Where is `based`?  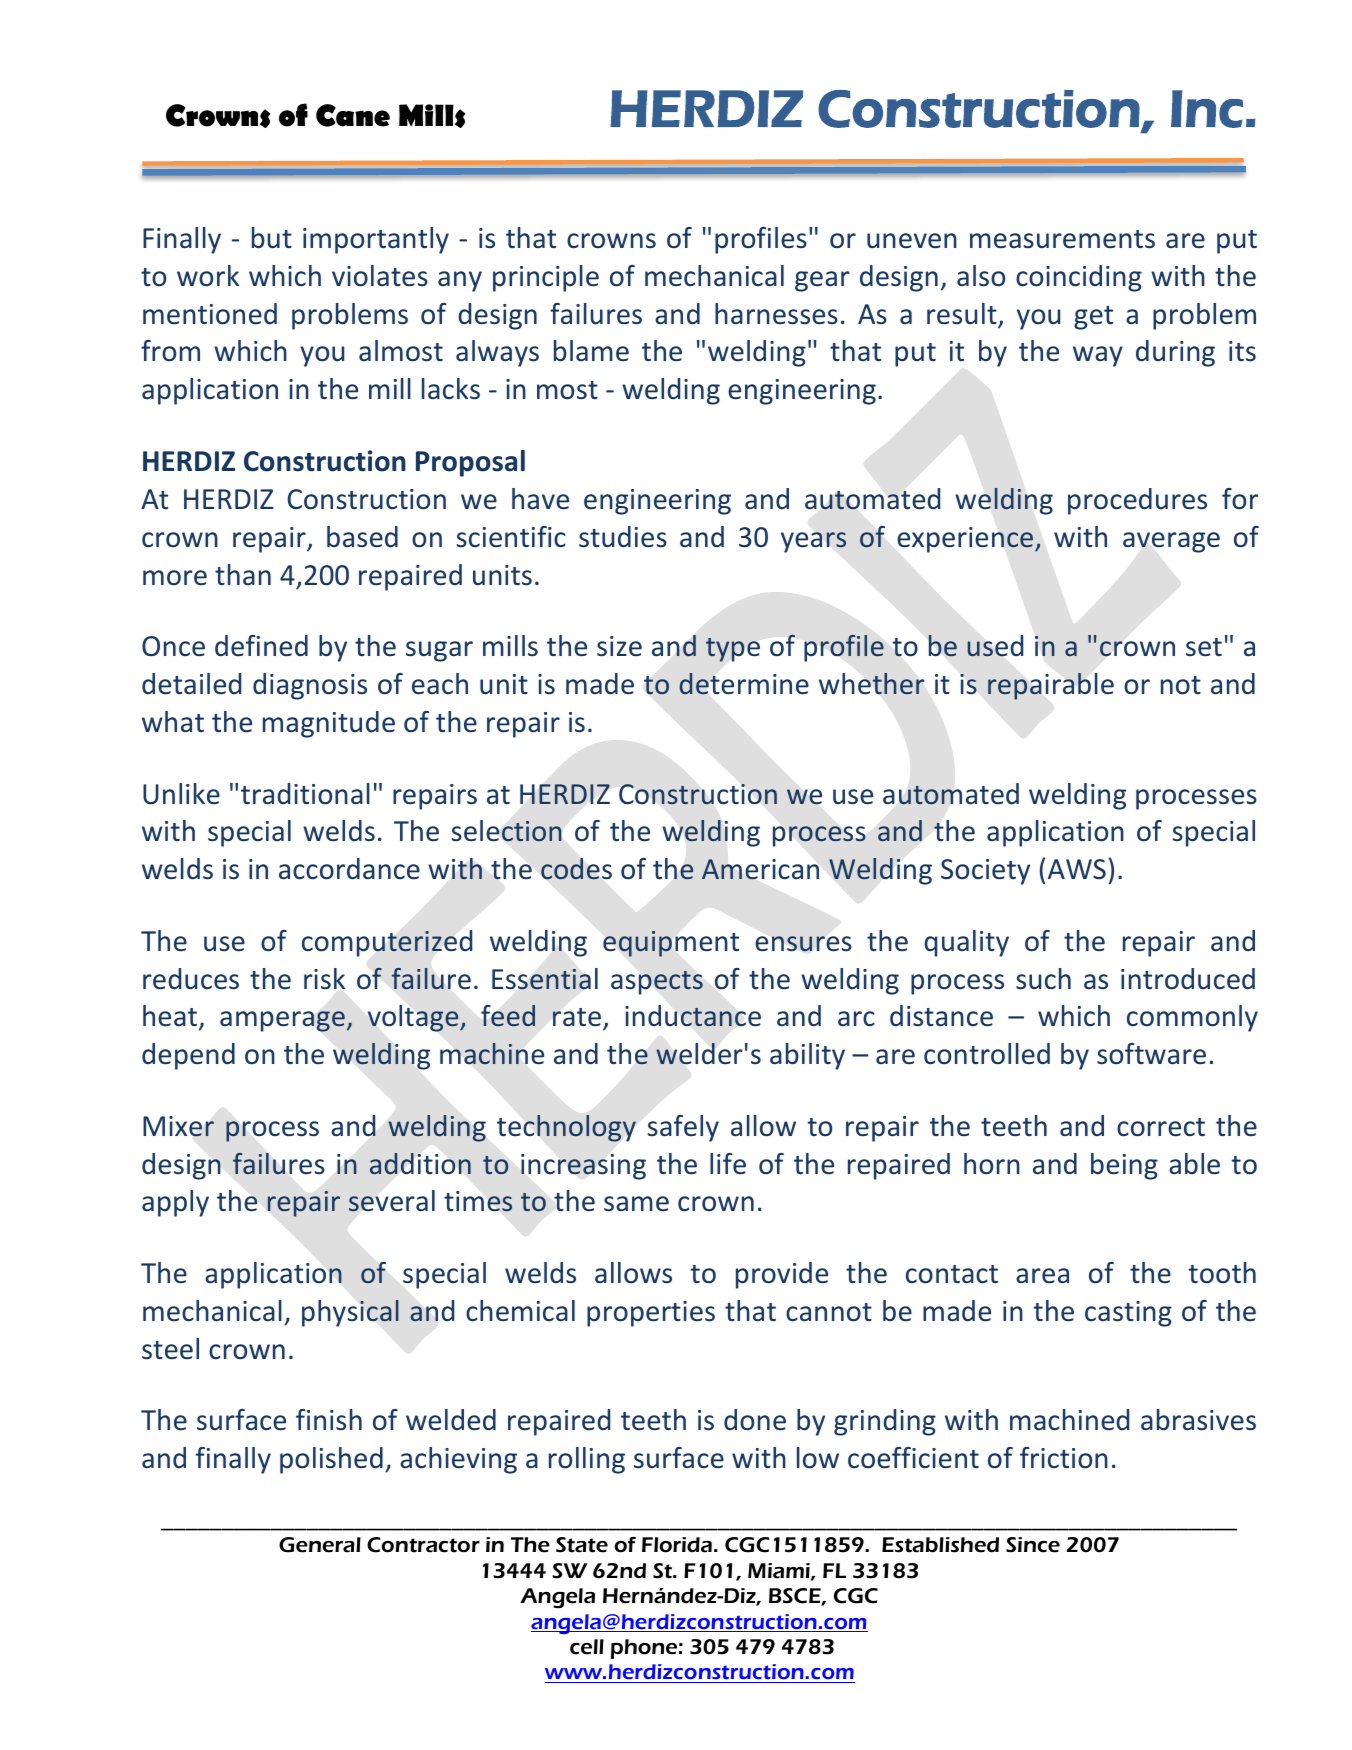 based is located at coordinates (362, 537).
